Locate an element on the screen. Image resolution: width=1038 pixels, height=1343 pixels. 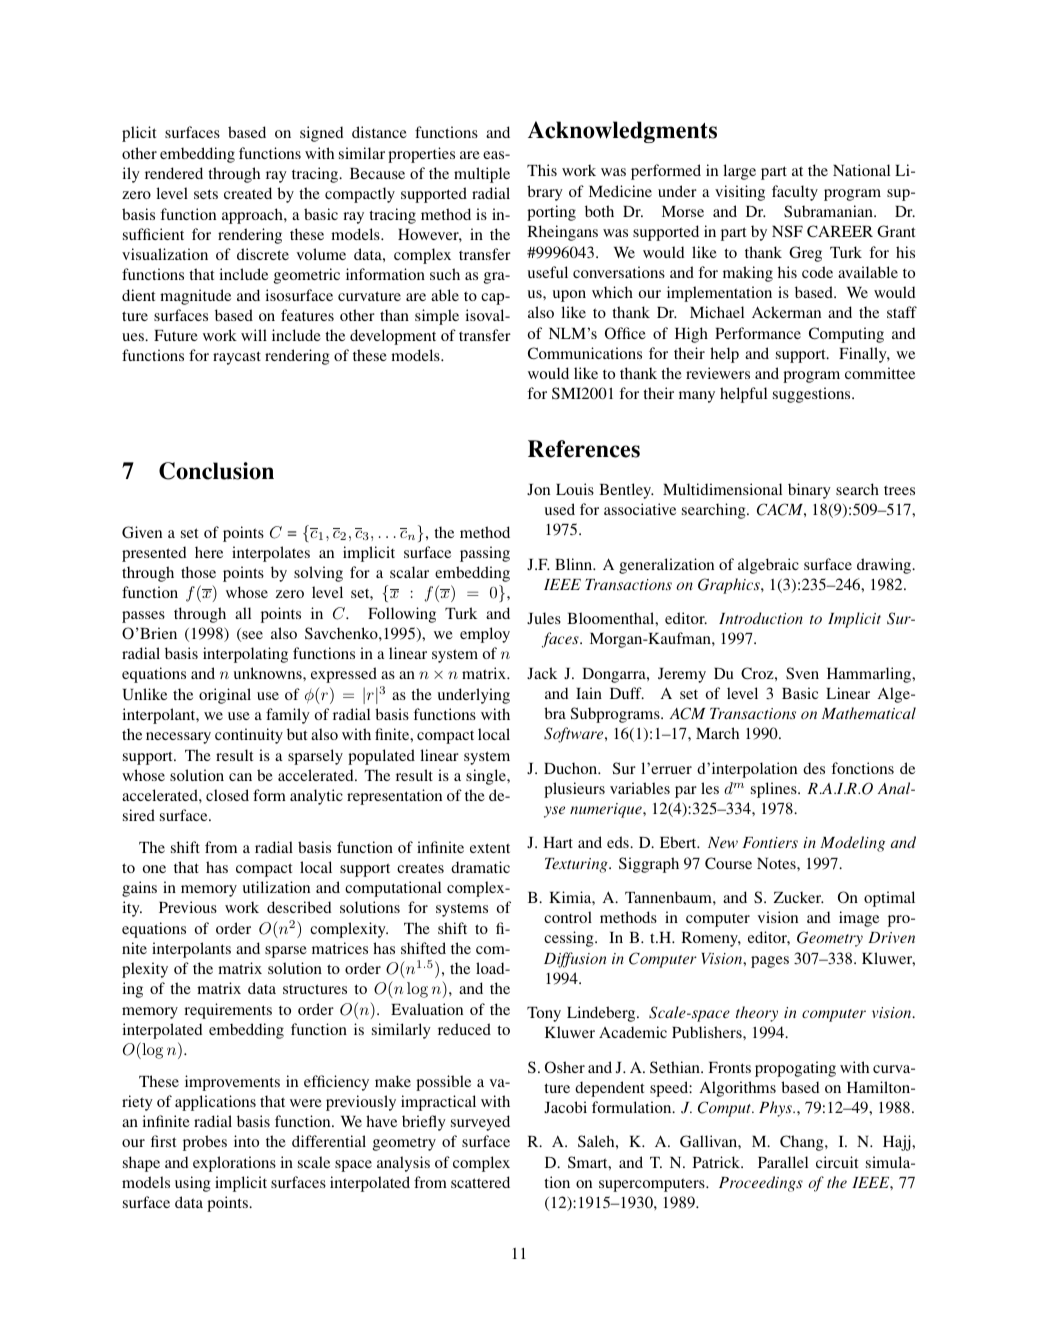
Sven is located at coordinates (802, 673).
